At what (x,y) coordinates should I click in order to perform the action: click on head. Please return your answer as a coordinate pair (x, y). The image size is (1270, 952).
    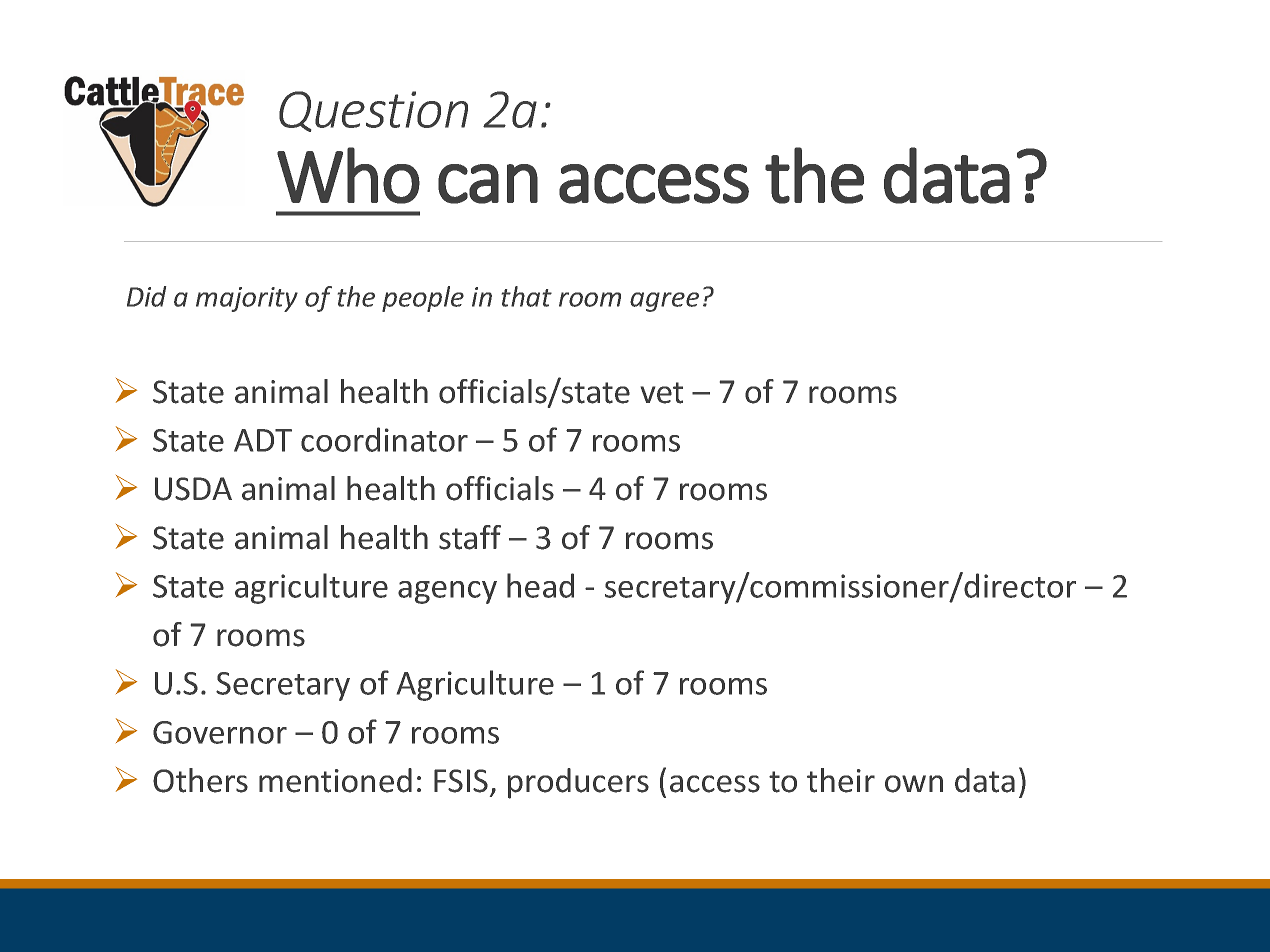
    Looking at the image, I should click on (540, 585).
